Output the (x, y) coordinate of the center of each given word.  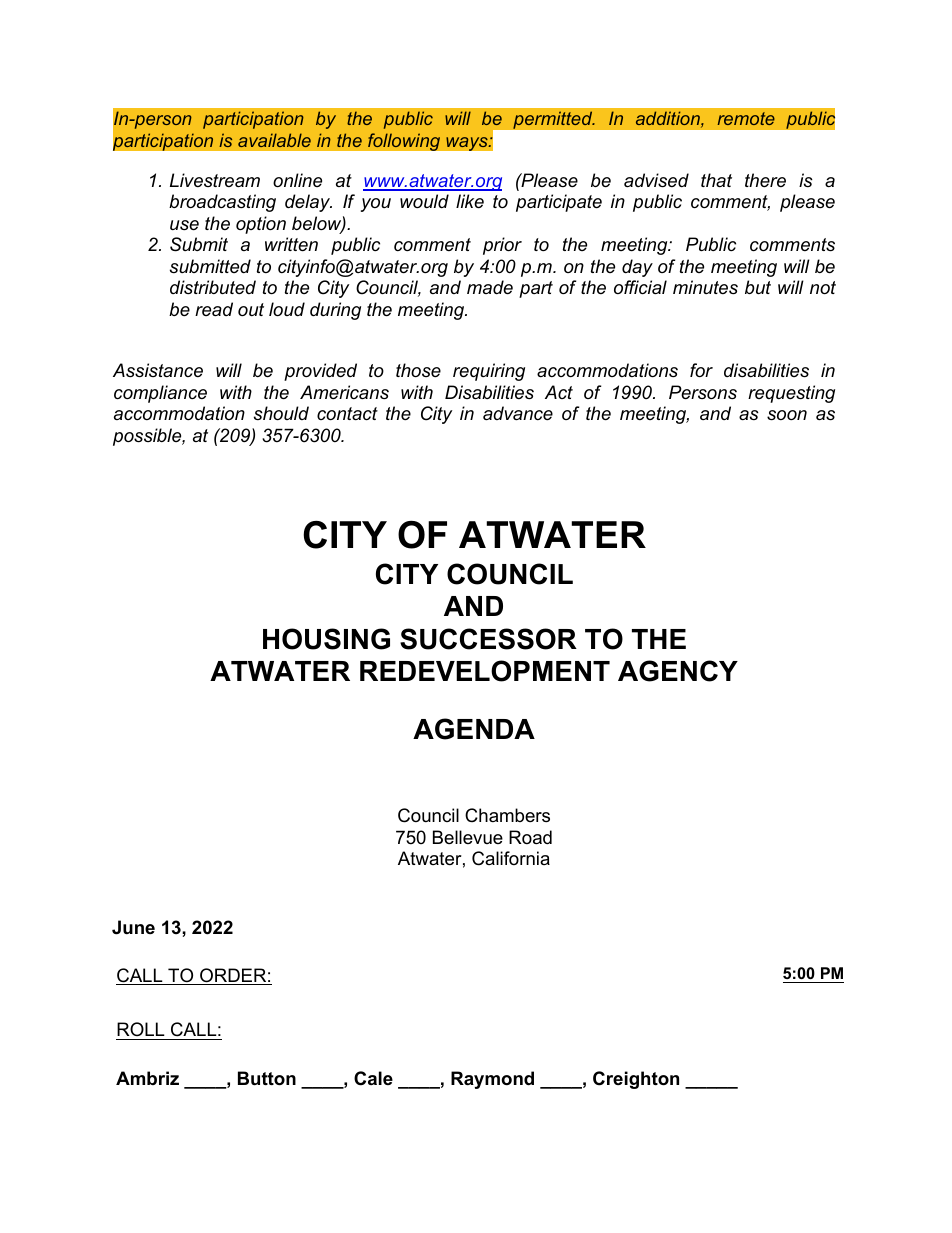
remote (746, 118)
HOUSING (326, 639)
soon (787, 415)
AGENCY (678, 671)
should (281, 413)
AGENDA (474, 729)
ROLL (141, 1029)
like (470, 201)
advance (518, 413)
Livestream (215, 180)
